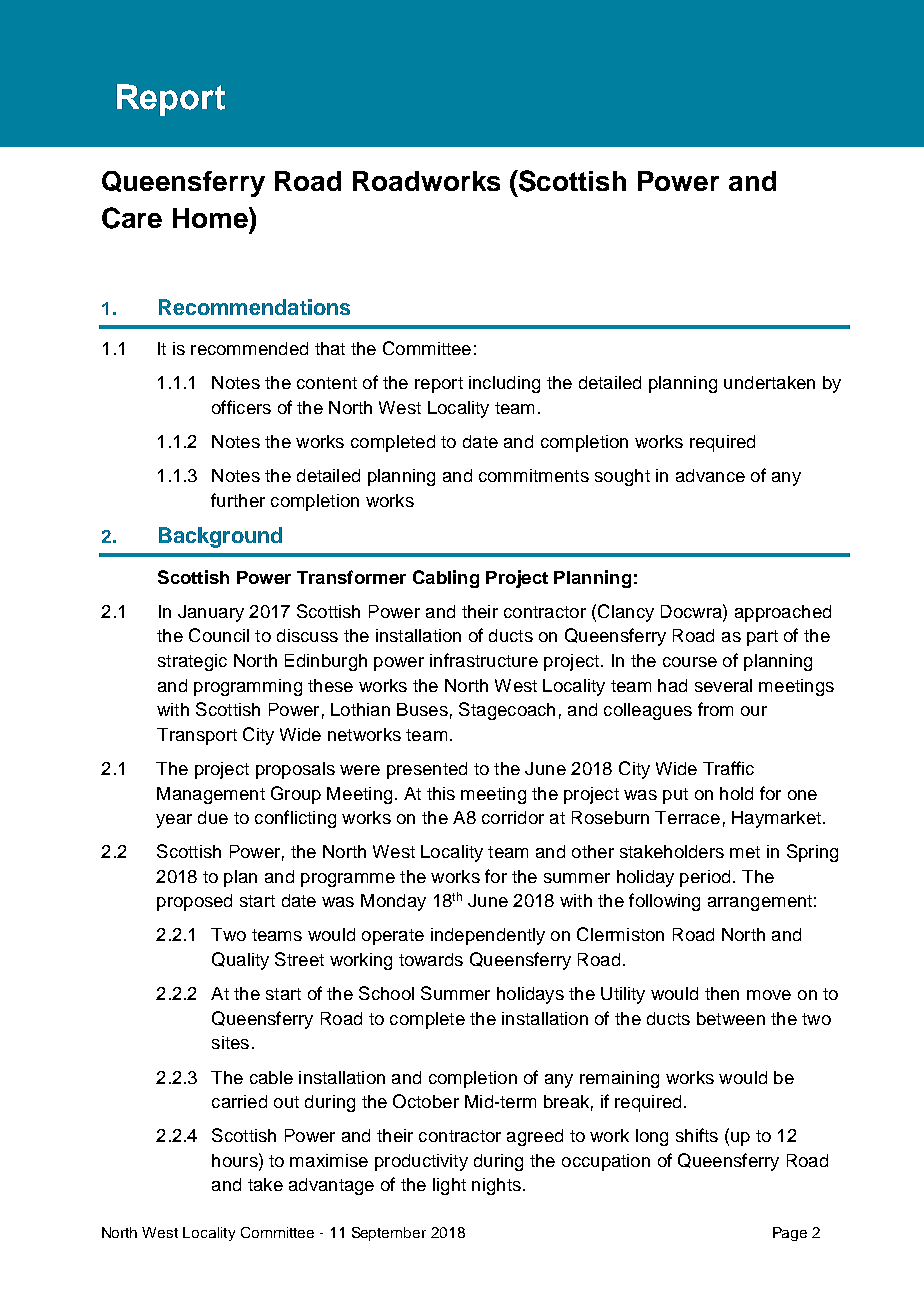  I want to click on including, so click(504, 384).
